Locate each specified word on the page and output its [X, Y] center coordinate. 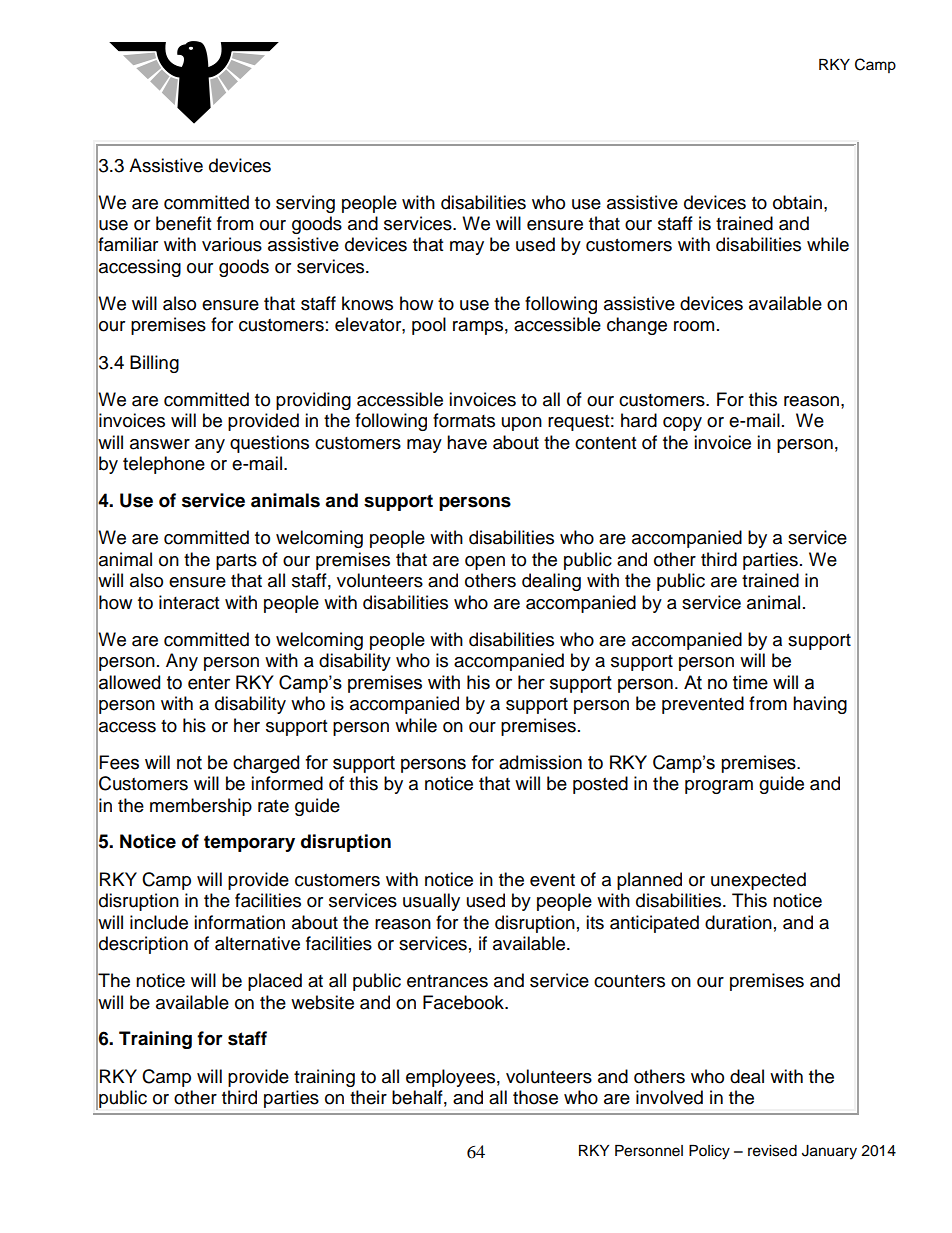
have [467, 442]
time [750, 682]
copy [682, 424]
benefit [183, 223]
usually [431, 902]
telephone [164, 465]
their [368, 1097]
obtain [799, 202]
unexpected [758, 881]
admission [540, 762]
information [239, 922]
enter [209, 683]
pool [429, 326]
